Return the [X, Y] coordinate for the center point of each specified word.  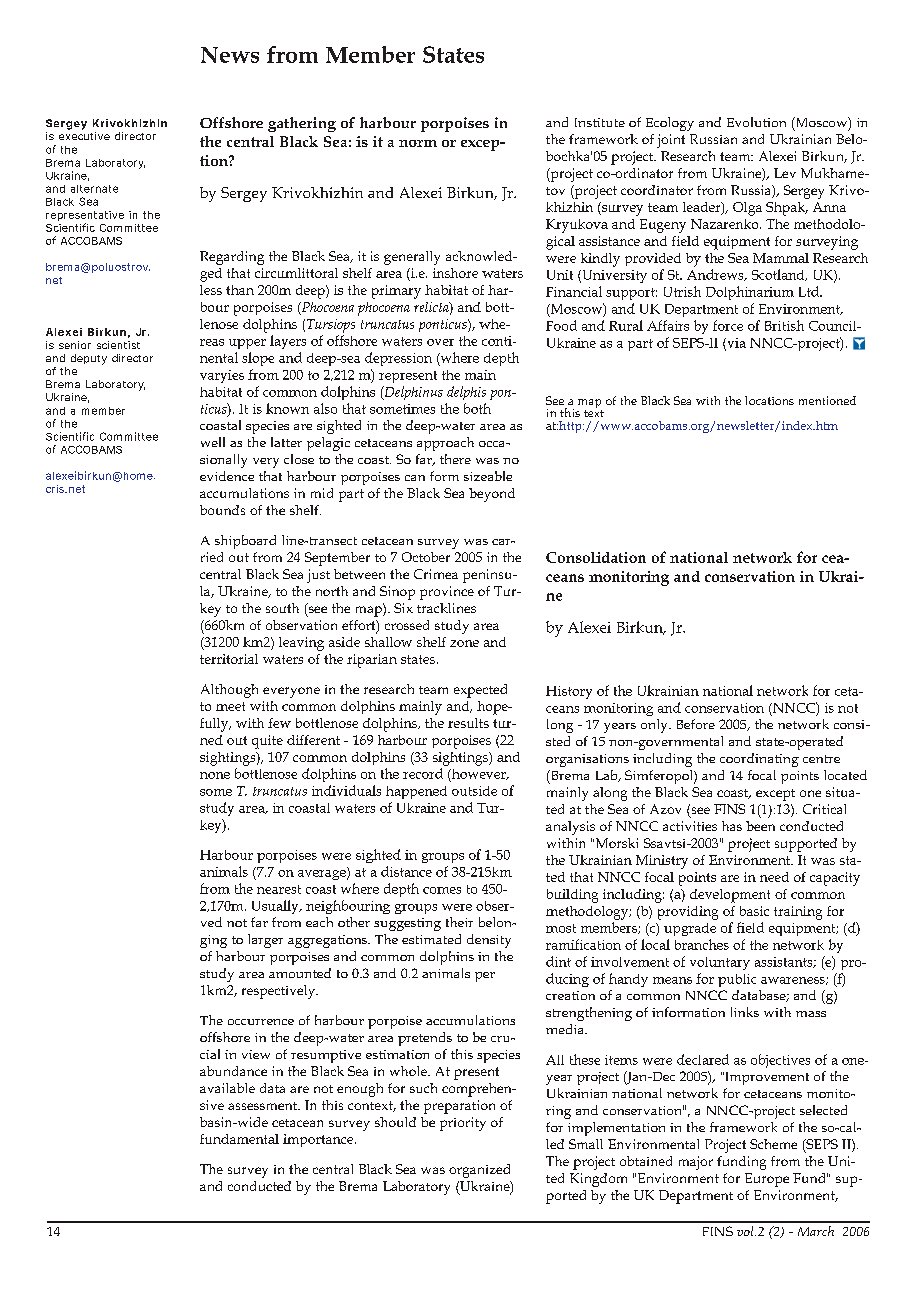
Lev [785, 173]
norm [418, 143]
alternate [94, 189]
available [227, 1088]
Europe [767, 1180]
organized [479, 1171]
